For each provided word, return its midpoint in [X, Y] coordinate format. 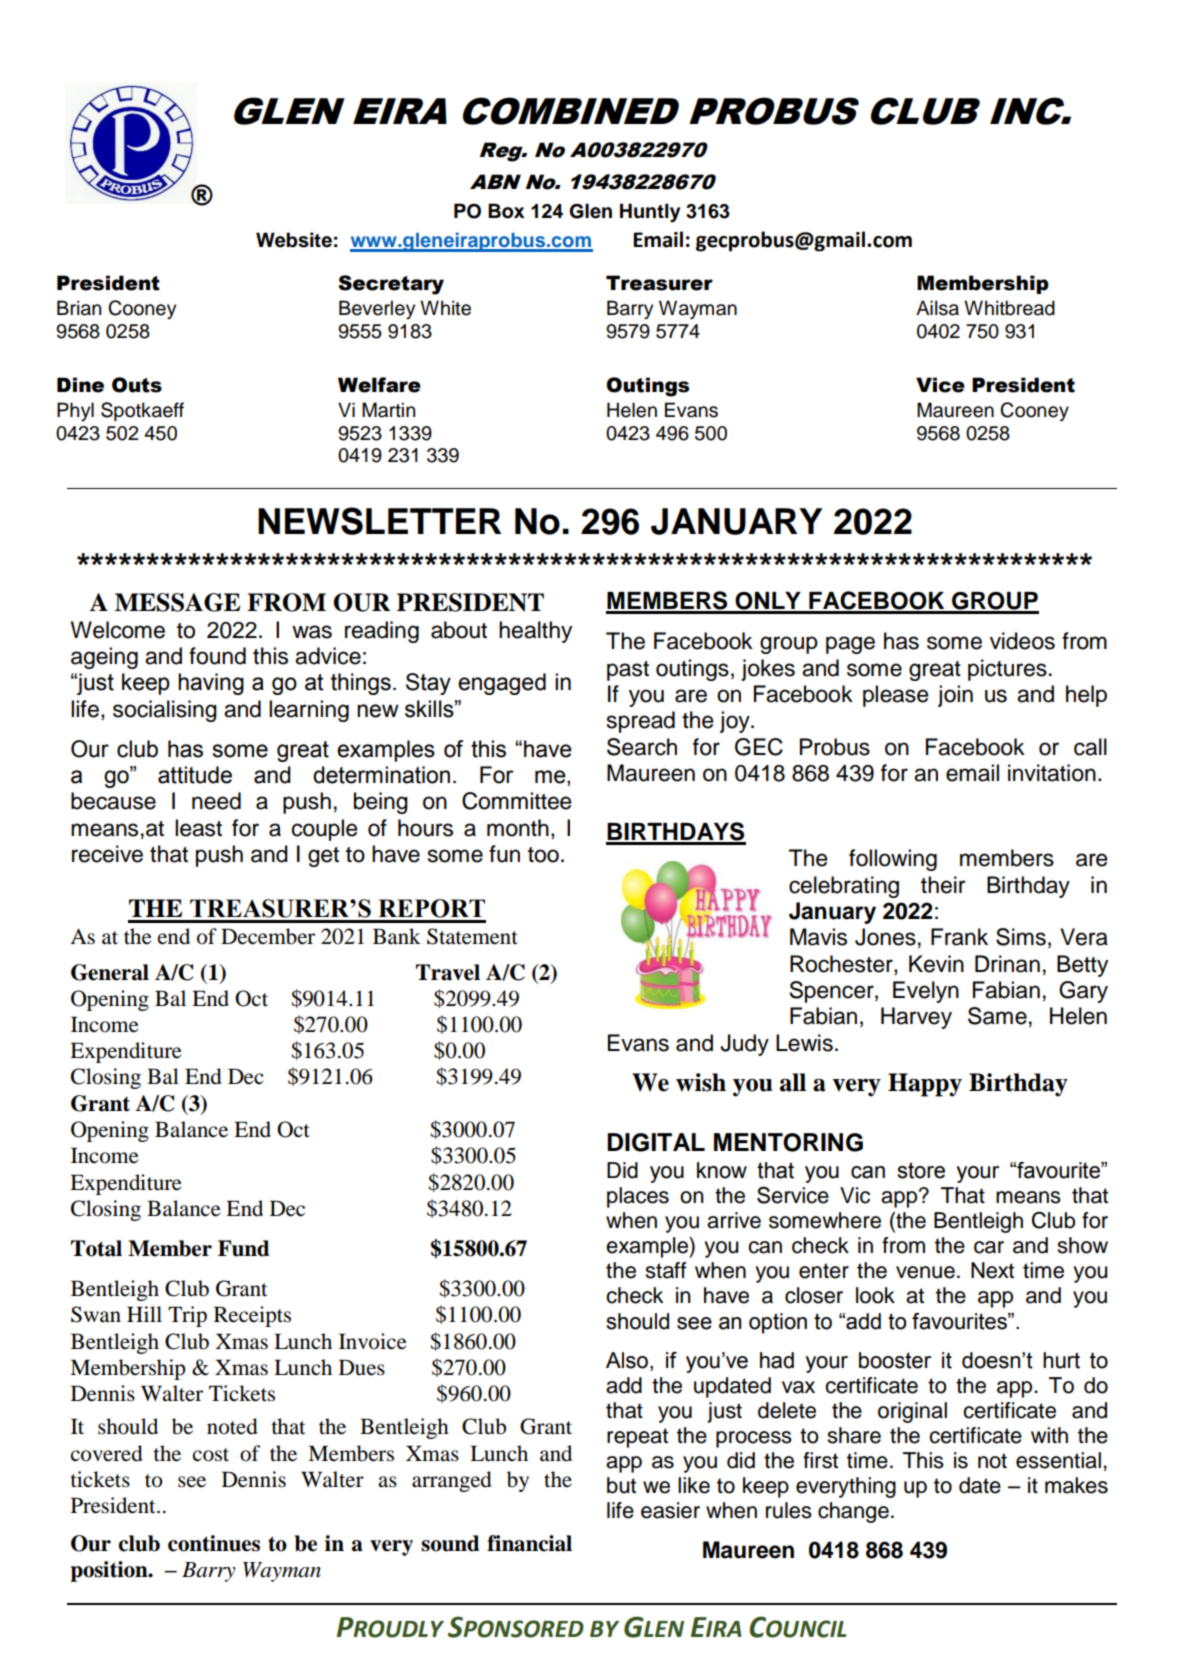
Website [294, 240]
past [628, 671]
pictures [1007, 670]
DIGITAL [656, 1142]
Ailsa [937, 308]
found [217, 656]
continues [214, 1543]
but [621, 1485]
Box [506, 211]
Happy [925, 1085]
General [110, 972]
